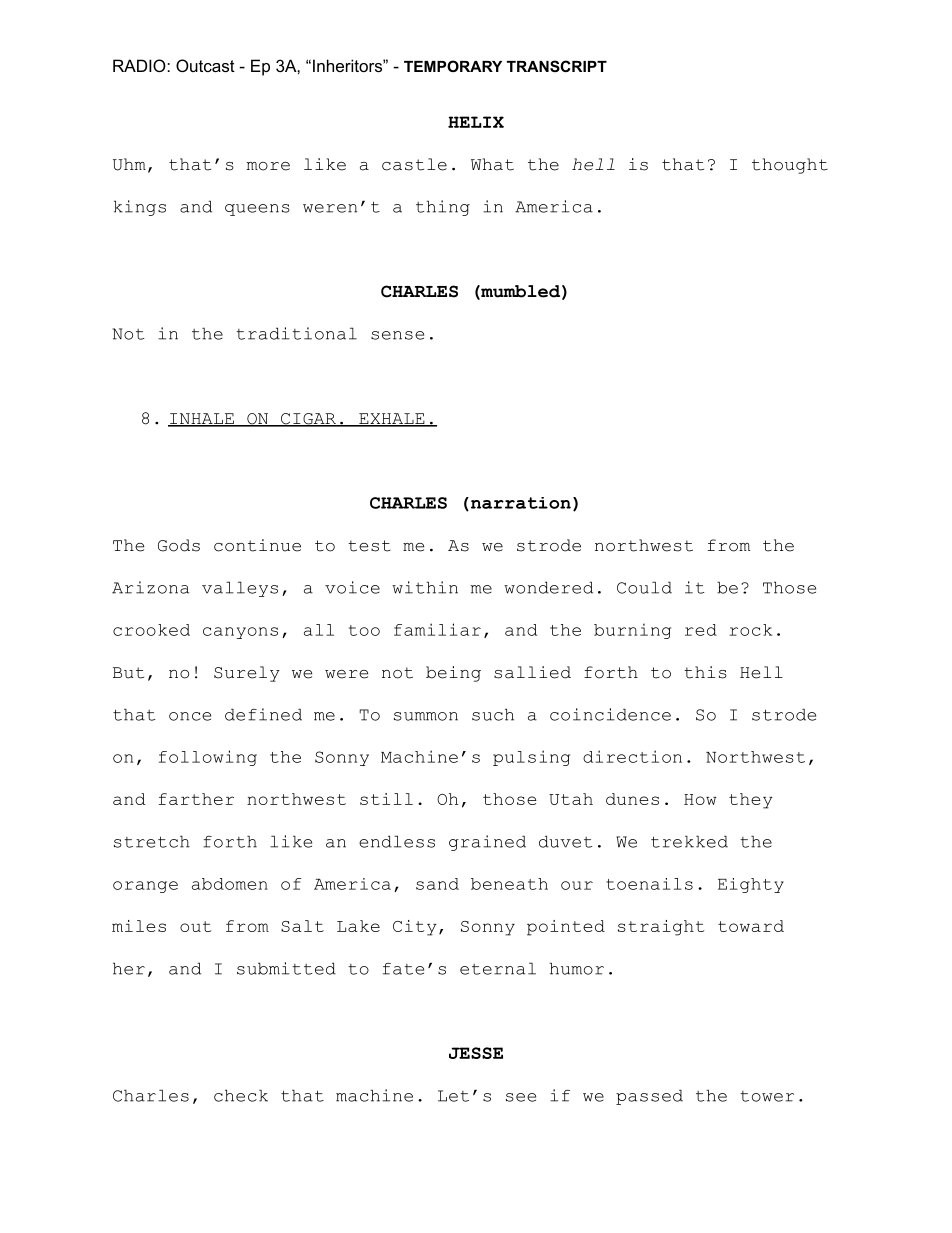 This screenshot has height=1233, width=952. Describe the element at coordinates (241, 1095) in the screenshot. I see `check` at that location.
